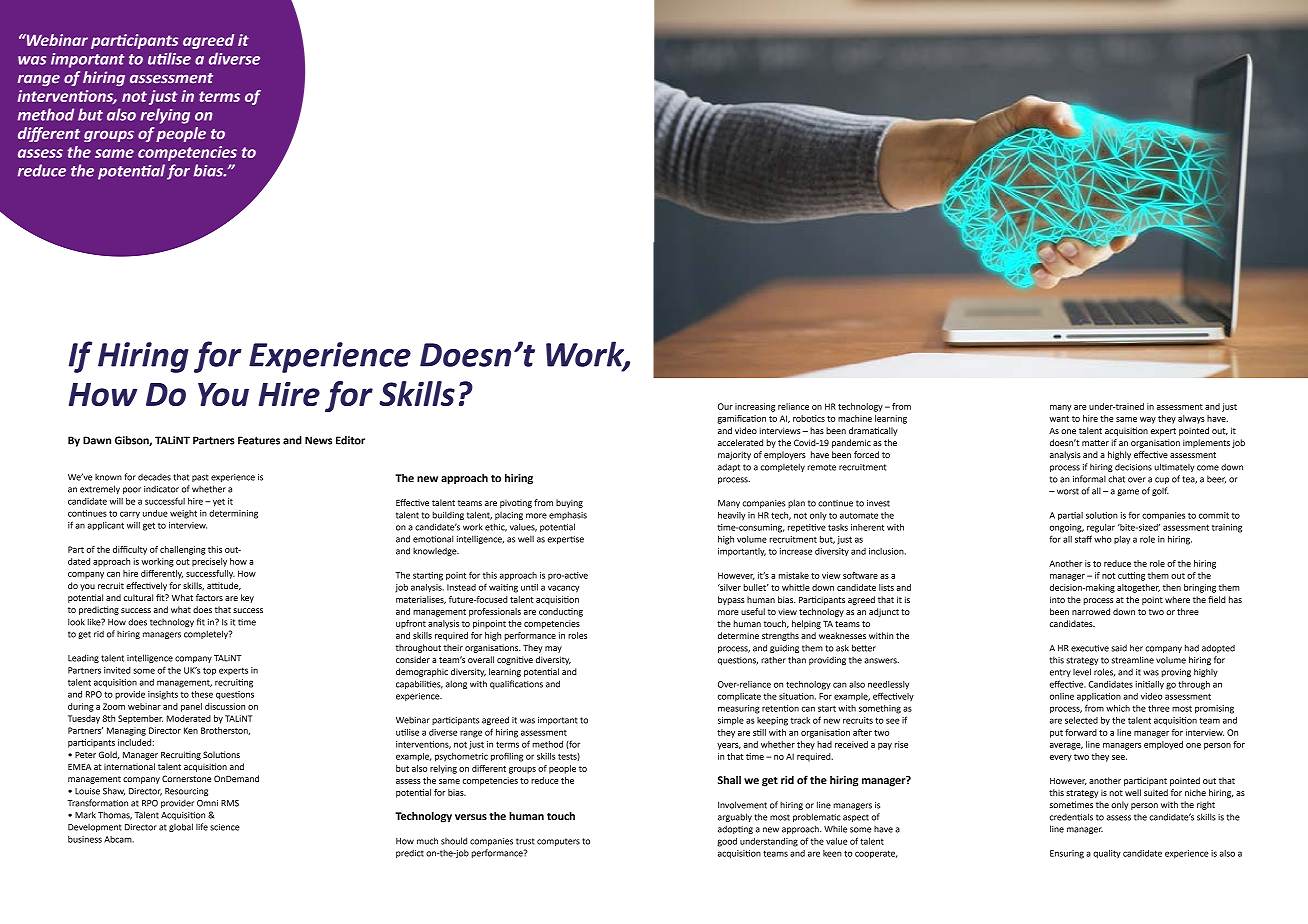 The image size is (1308, 924). What do you see at coordinates (76, 622) in the screenshot?
I see `look` at bounding box center [76, 622].
